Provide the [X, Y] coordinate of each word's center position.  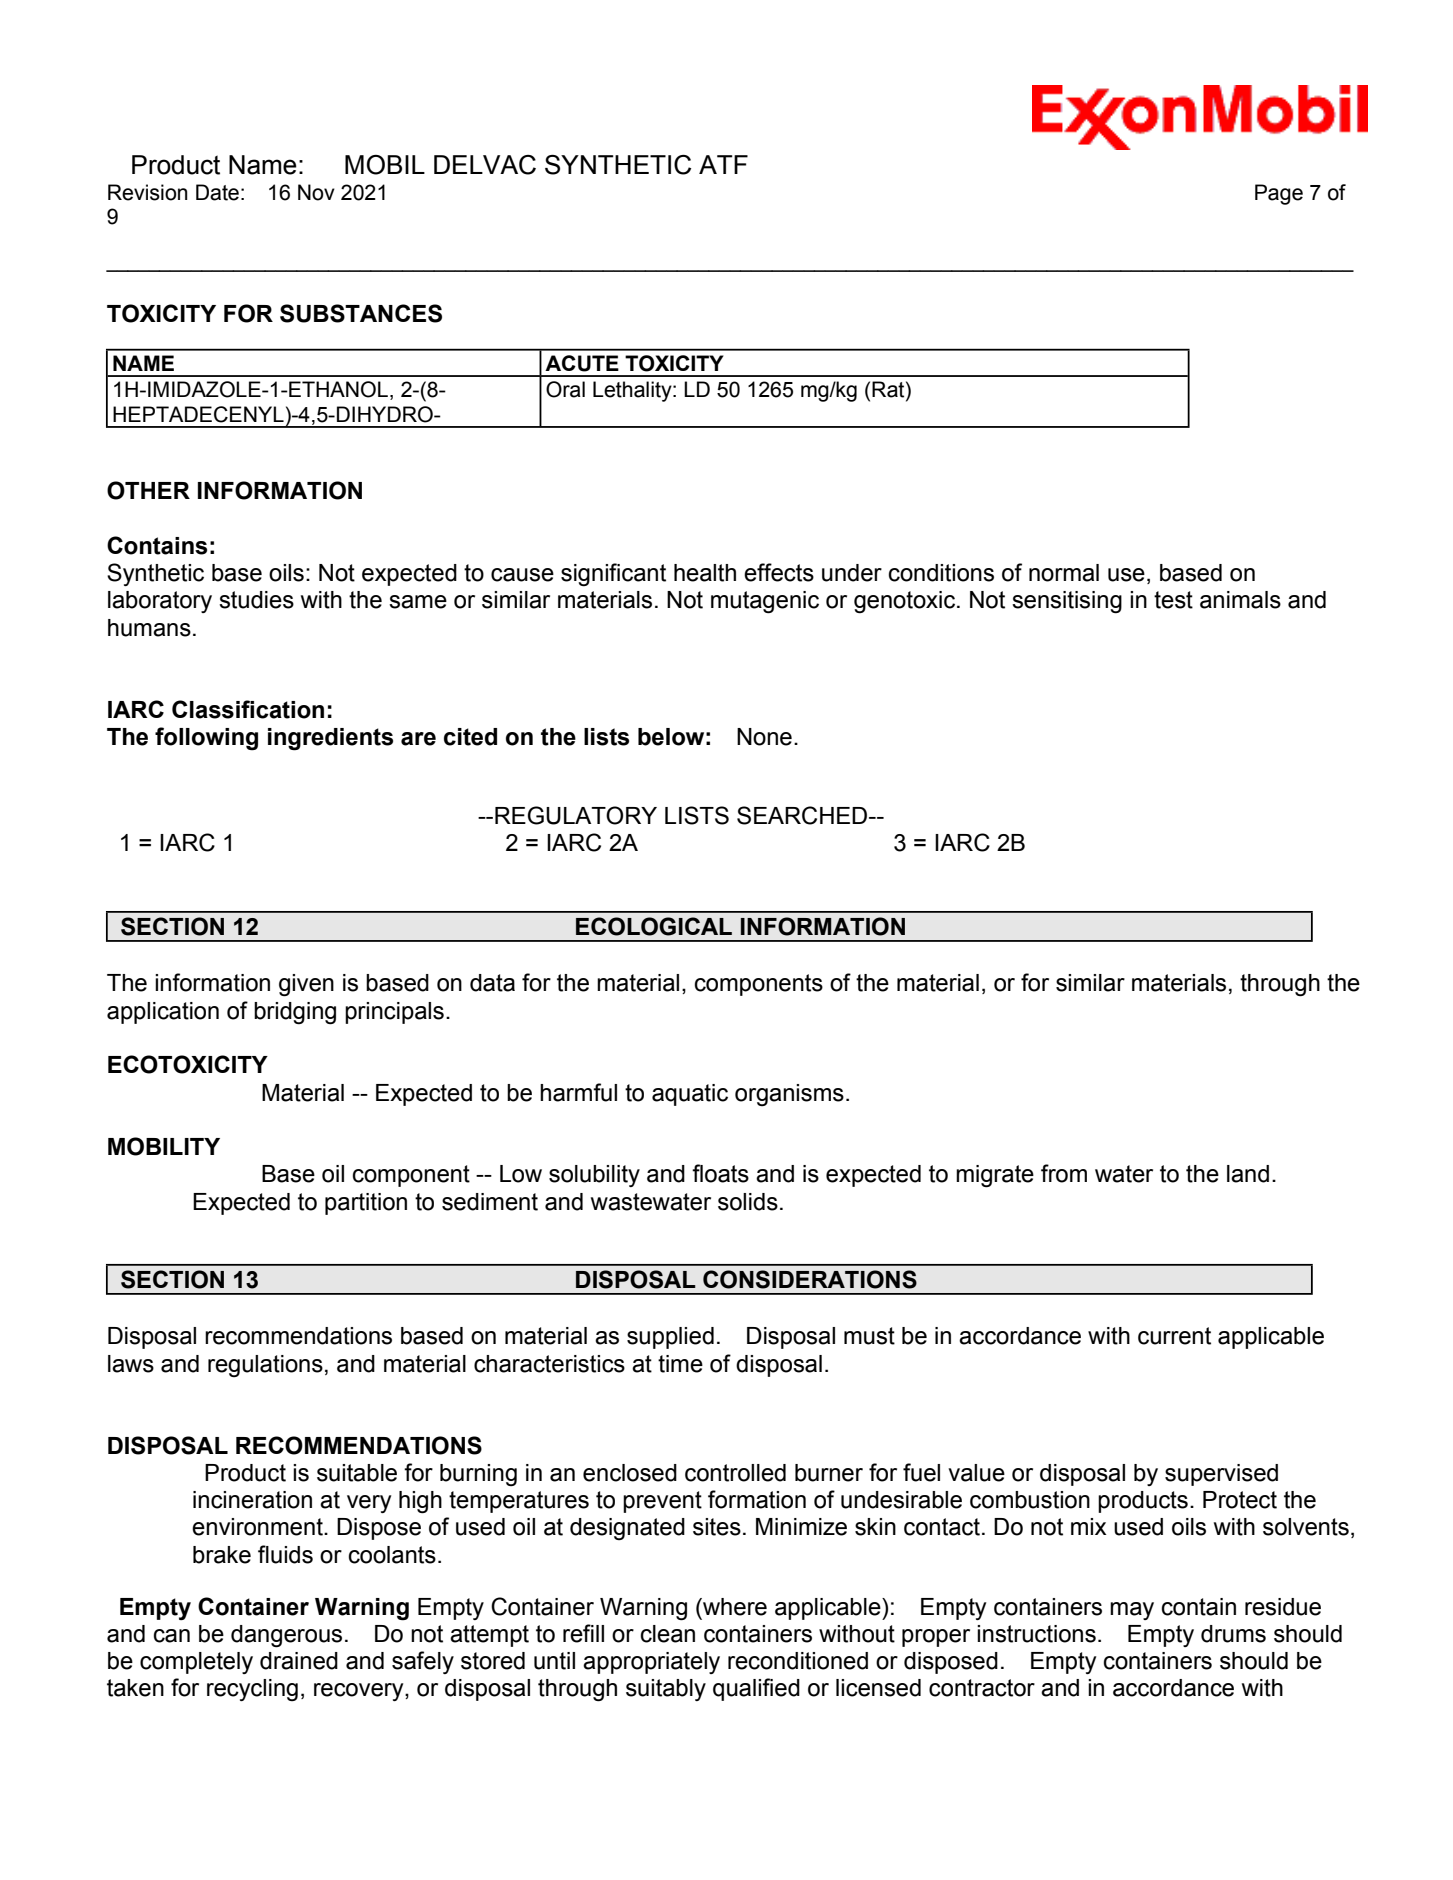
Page [1279, 194]
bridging [295, 1013]
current [1174, 1336]
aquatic [690, 1095]
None [764, 737]
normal [1064, 573]
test [1173, 600]
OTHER [148, 490]
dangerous [286, 1636]
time [680, 1364]
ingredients [330, 739]
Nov [316, 192]
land [1248, 1174]
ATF [723, 164]
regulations [265, 1366]
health [705, 573]
